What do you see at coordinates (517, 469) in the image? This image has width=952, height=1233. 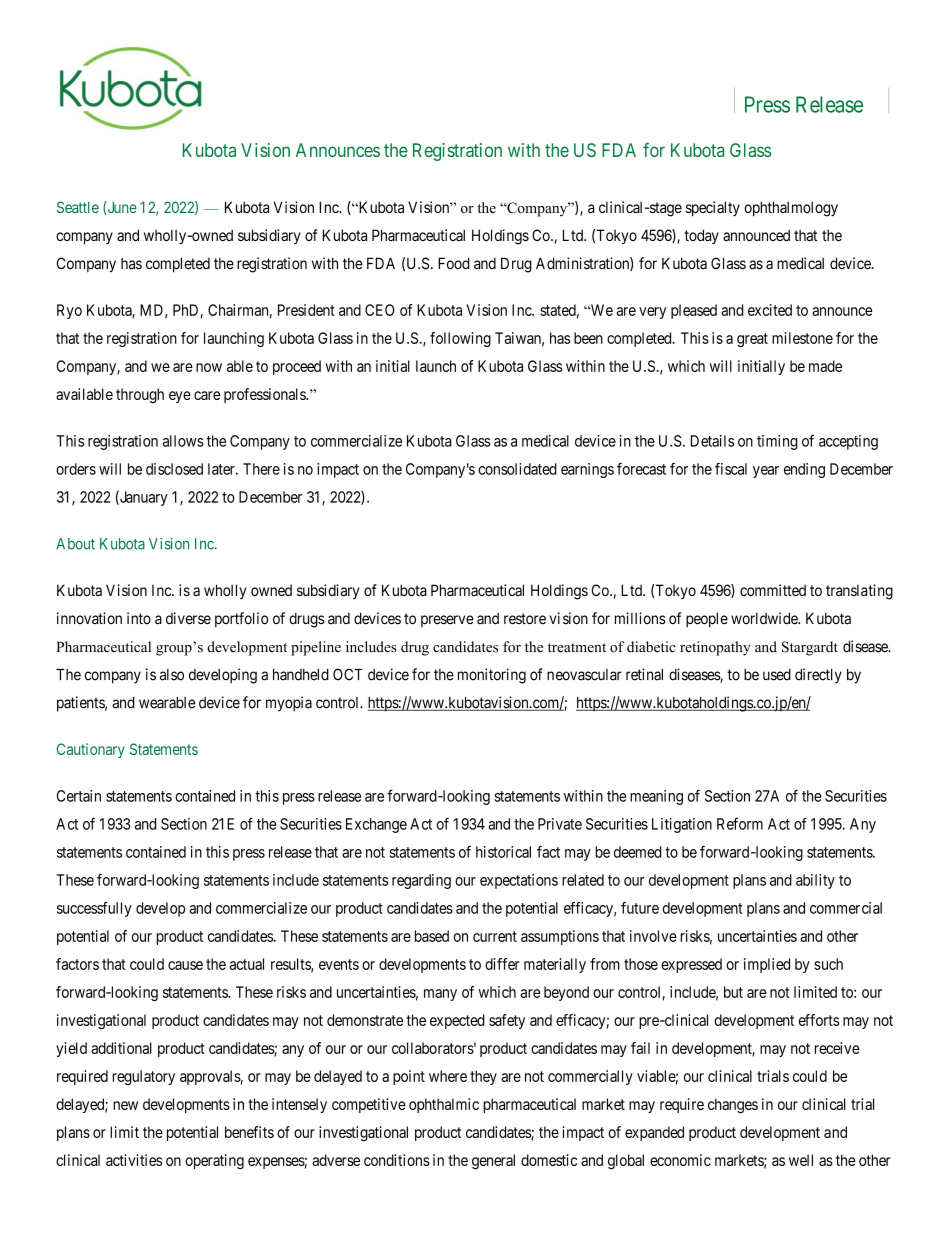 I see `consolidated` at bounding box center [517, 469].
